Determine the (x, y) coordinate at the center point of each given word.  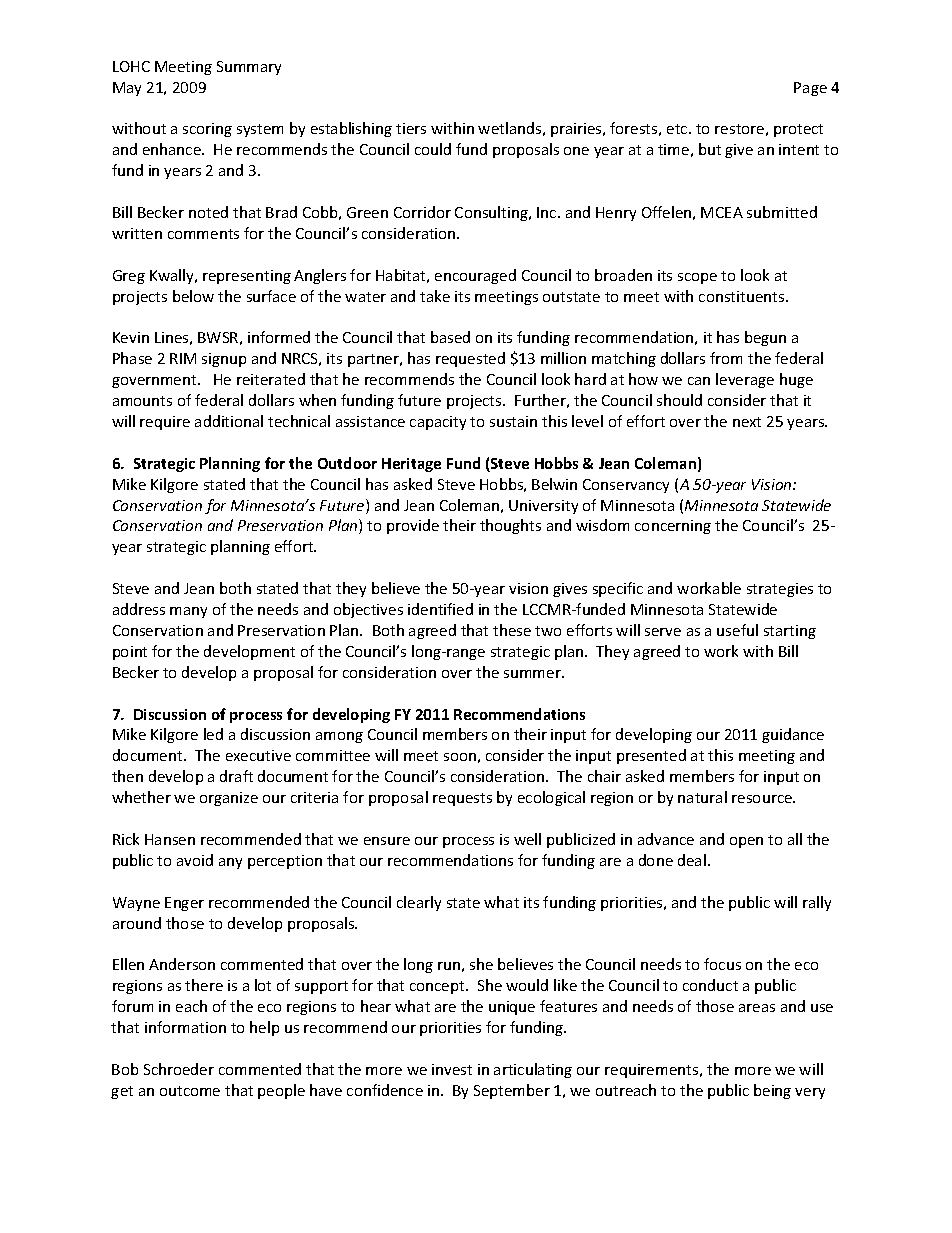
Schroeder (179, 1069)
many (188, 612)
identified (440, 609)
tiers (411, 128)
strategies (780, 590)
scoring (207, 130)
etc (678, 129)
